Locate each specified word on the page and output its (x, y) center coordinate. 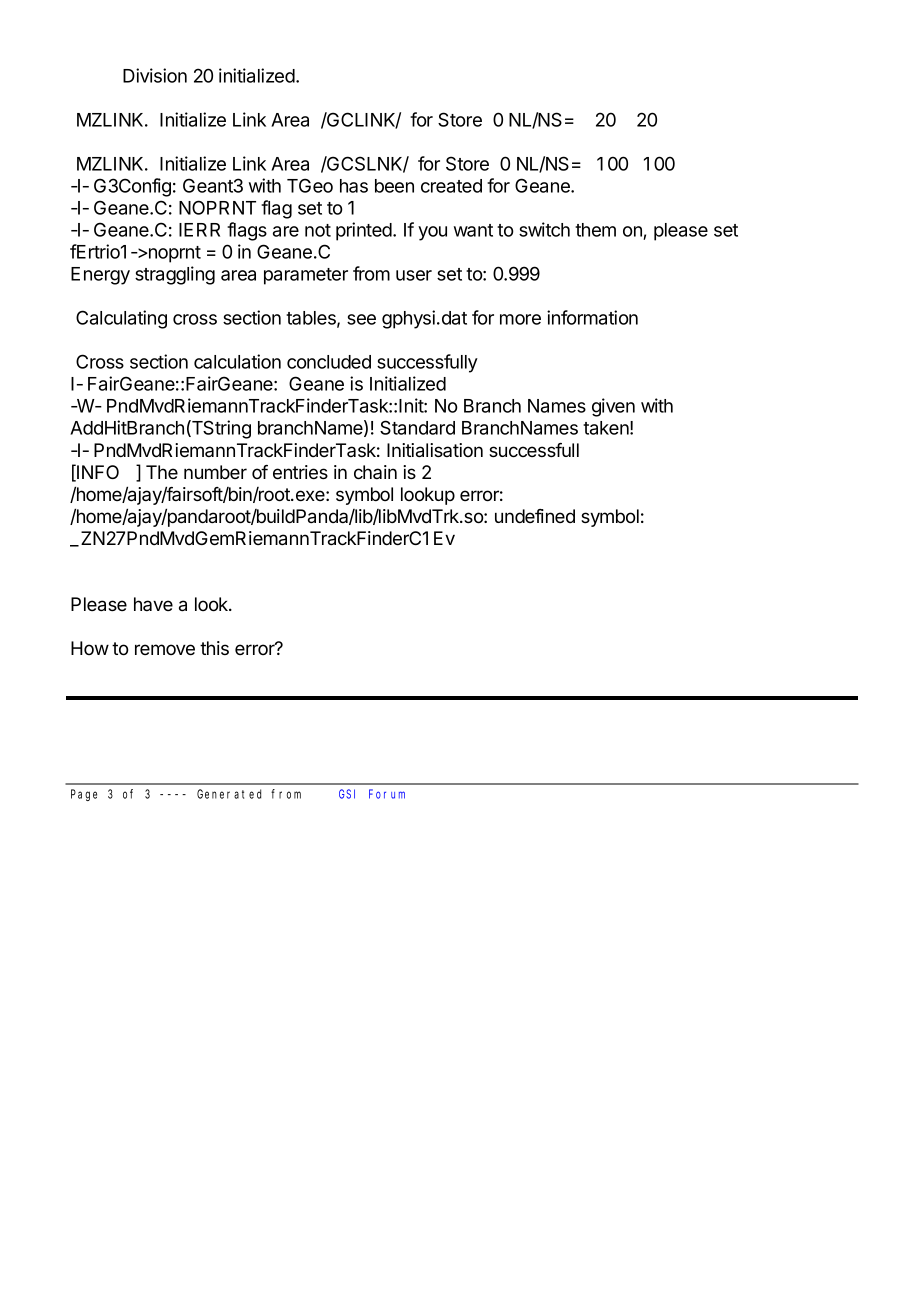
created (451, 186)
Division (155, 75)
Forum (387, 794)
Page (84, 795)
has (354, 186)
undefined (535, 516)
